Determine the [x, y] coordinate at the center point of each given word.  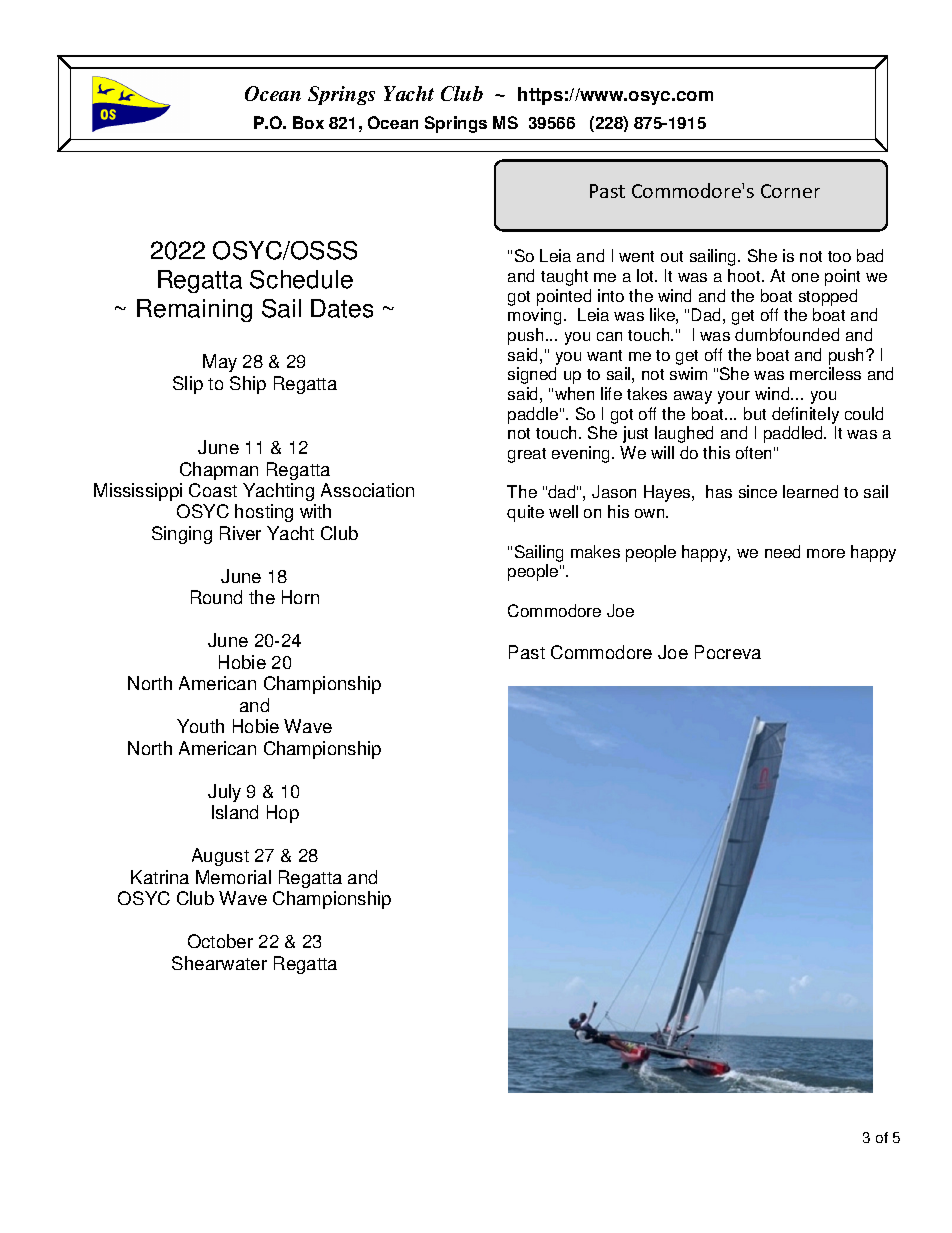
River [240, 533]
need [782, 551]
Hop [283, 814]
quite [525, 513]
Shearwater [219, 963]
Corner [790, 191]
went [636, 256]
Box [308, 122]
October [220, 941]
